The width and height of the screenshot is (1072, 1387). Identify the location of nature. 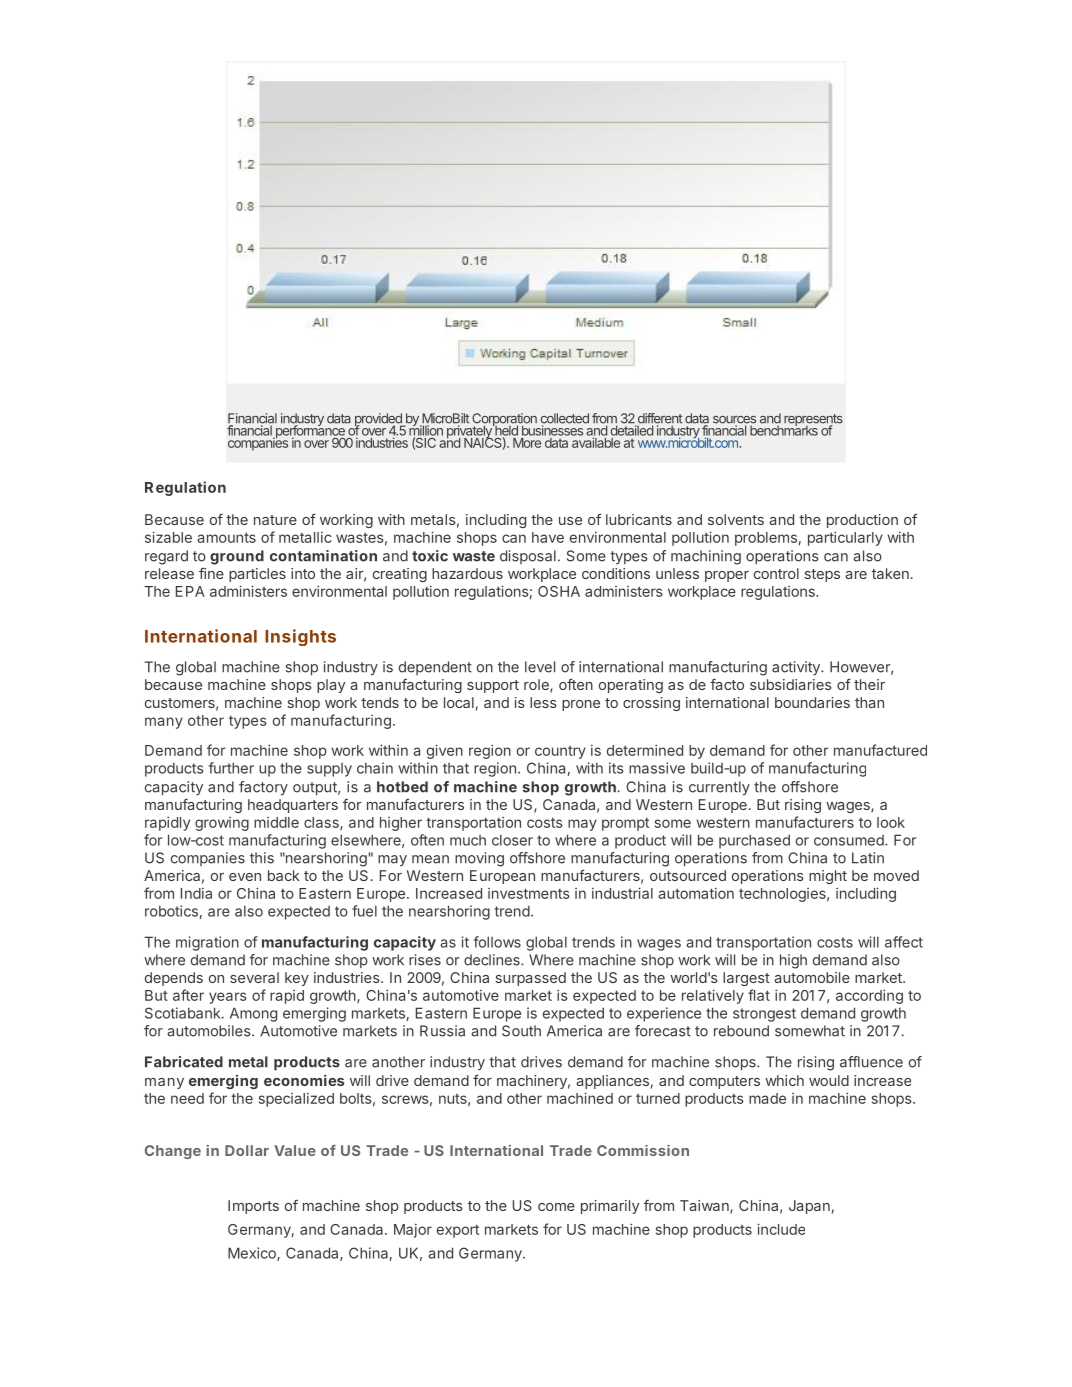
(275, 520).
